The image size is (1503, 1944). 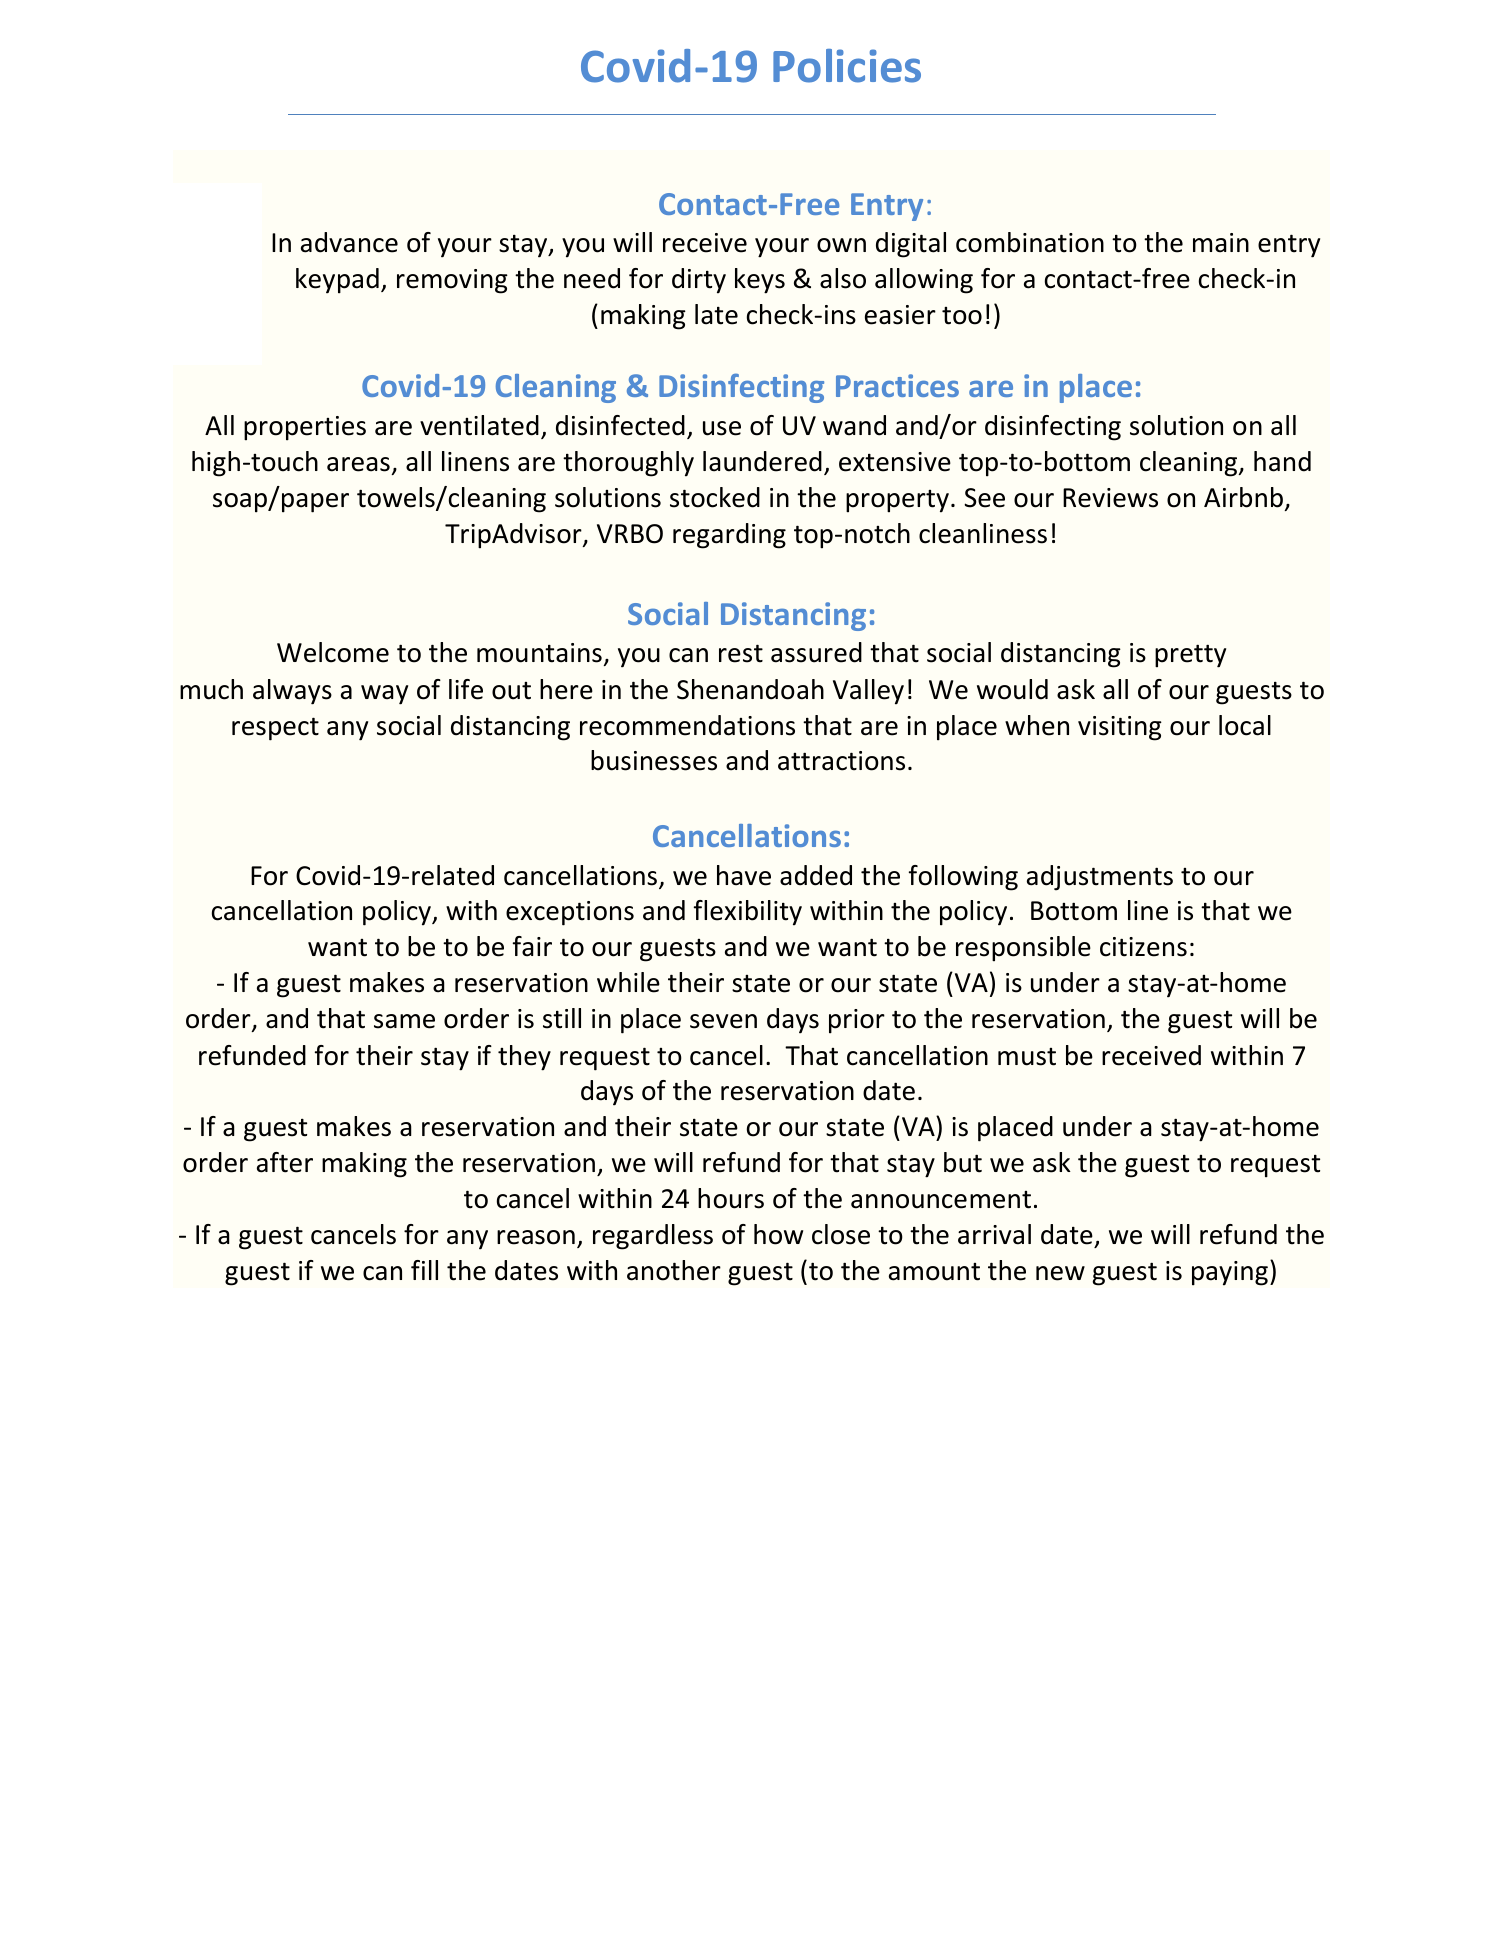 I want to click on fill, so click(x=424, y=1270).
